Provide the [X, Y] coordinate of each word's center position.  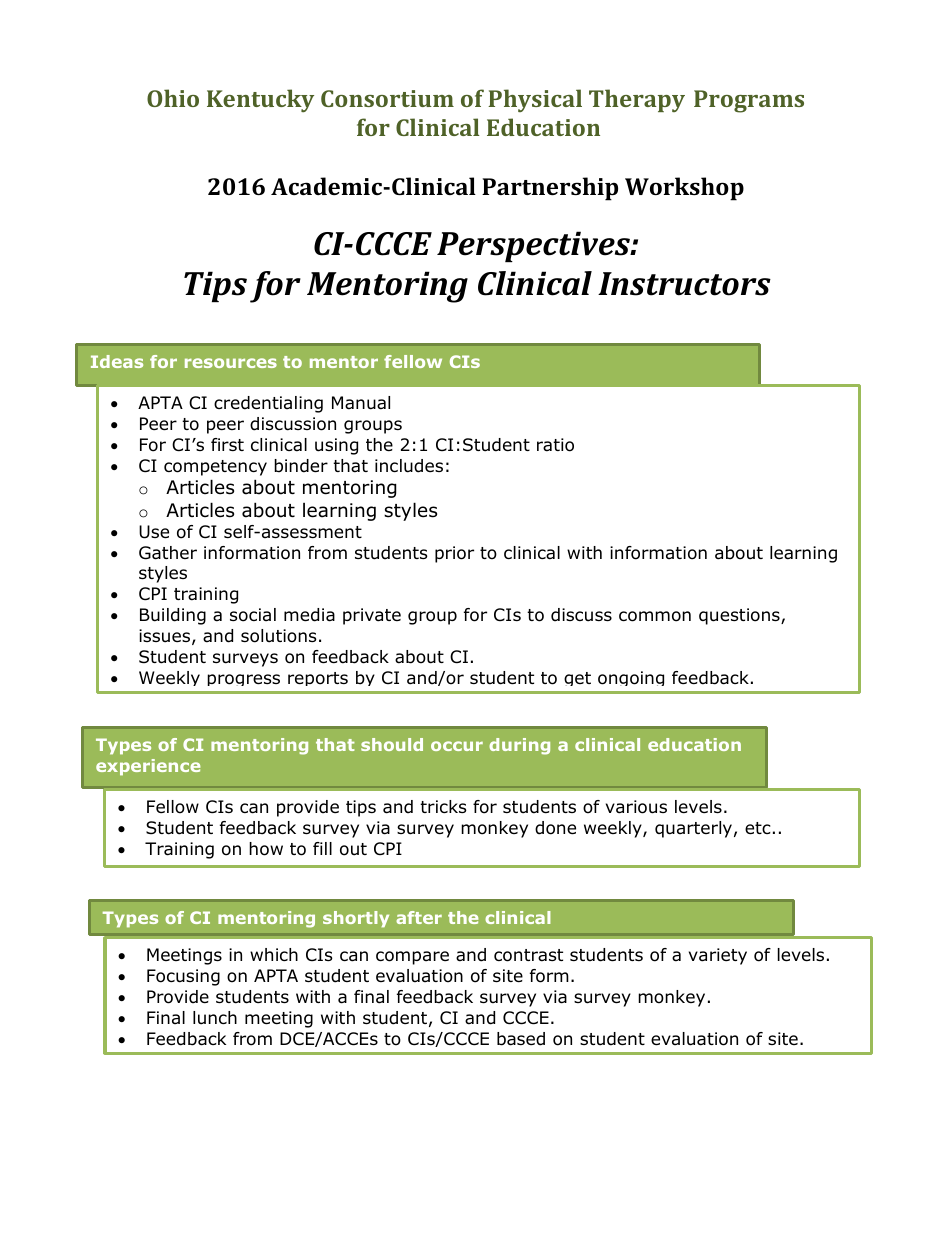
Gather [168, 553]
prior [454, 554]
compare [412, 958]
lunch [215, 1018]
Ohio [173, 98]
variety [718, 956]
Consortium [387, 98]
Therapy [637, 100]
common [655, 616]
